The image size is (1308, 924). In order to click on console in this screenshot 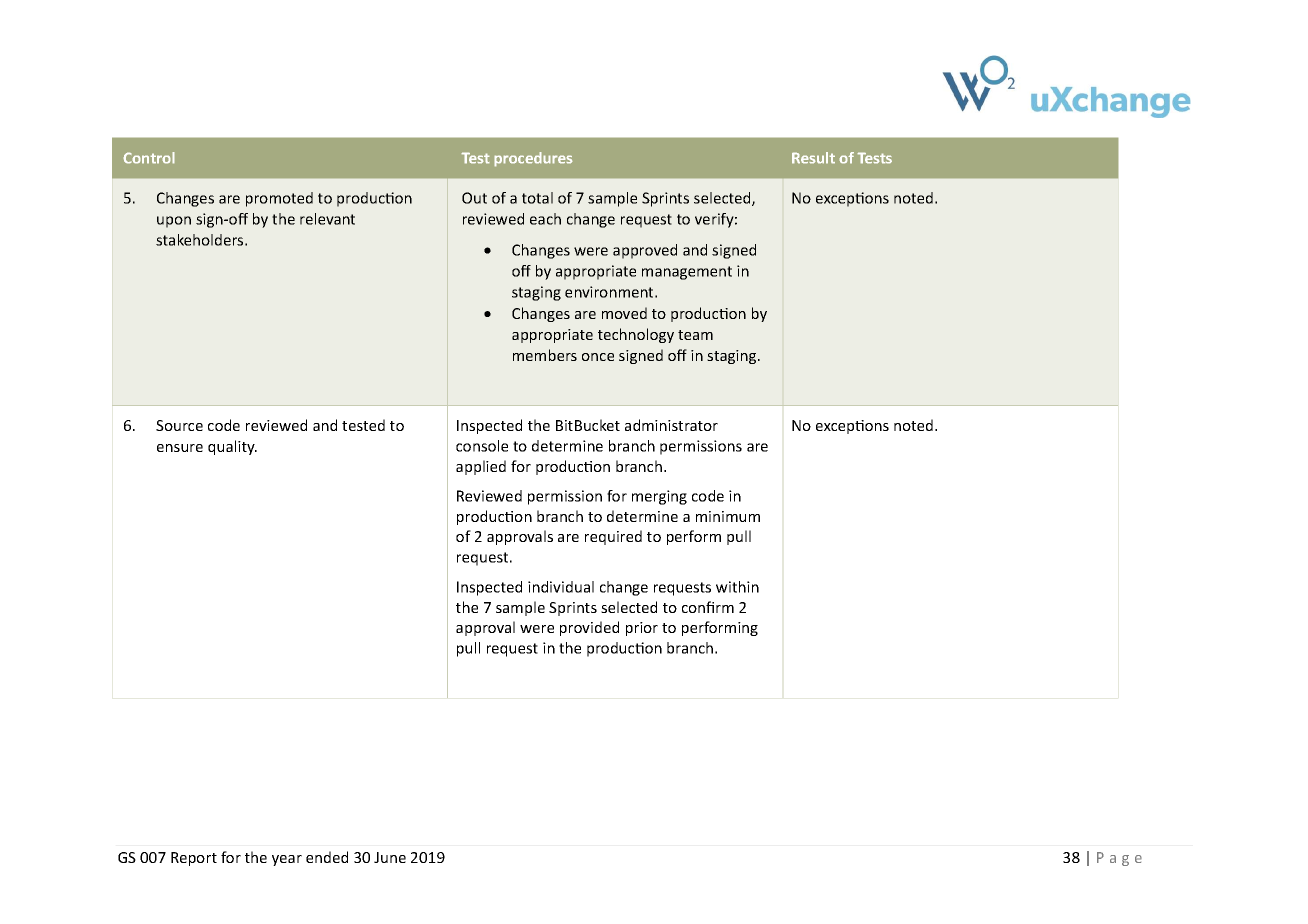, I will do `click(482, 446)`.
